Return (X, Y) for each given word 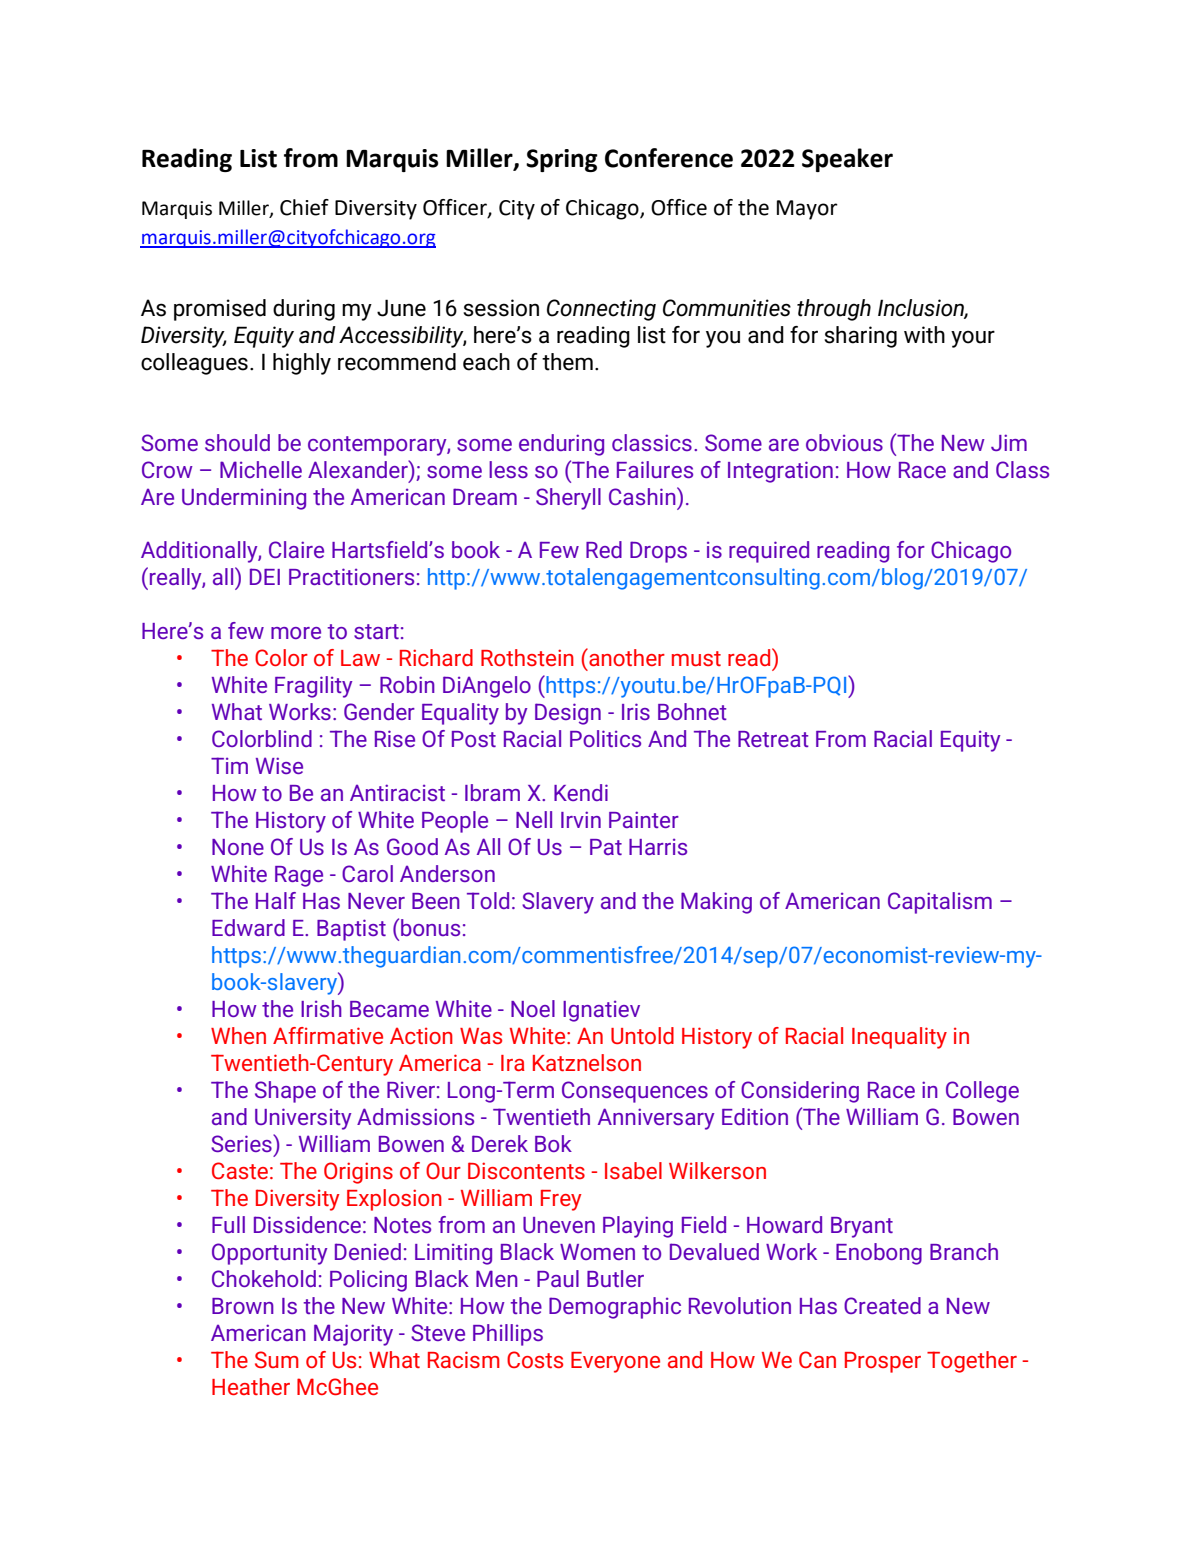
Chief (304, 207)
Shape (285, 1092)
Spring (562, 160)
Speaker (847, 160)
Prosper (883, 1362)
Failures (655, 469)
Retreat (773, 739)
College (982, 1092)
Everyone (615, 1362)
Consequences (635, 1092)
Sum (277, 1359)
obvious (844, 442)
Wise (279, 765)
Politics (605, 738)
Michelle (261, 469)
